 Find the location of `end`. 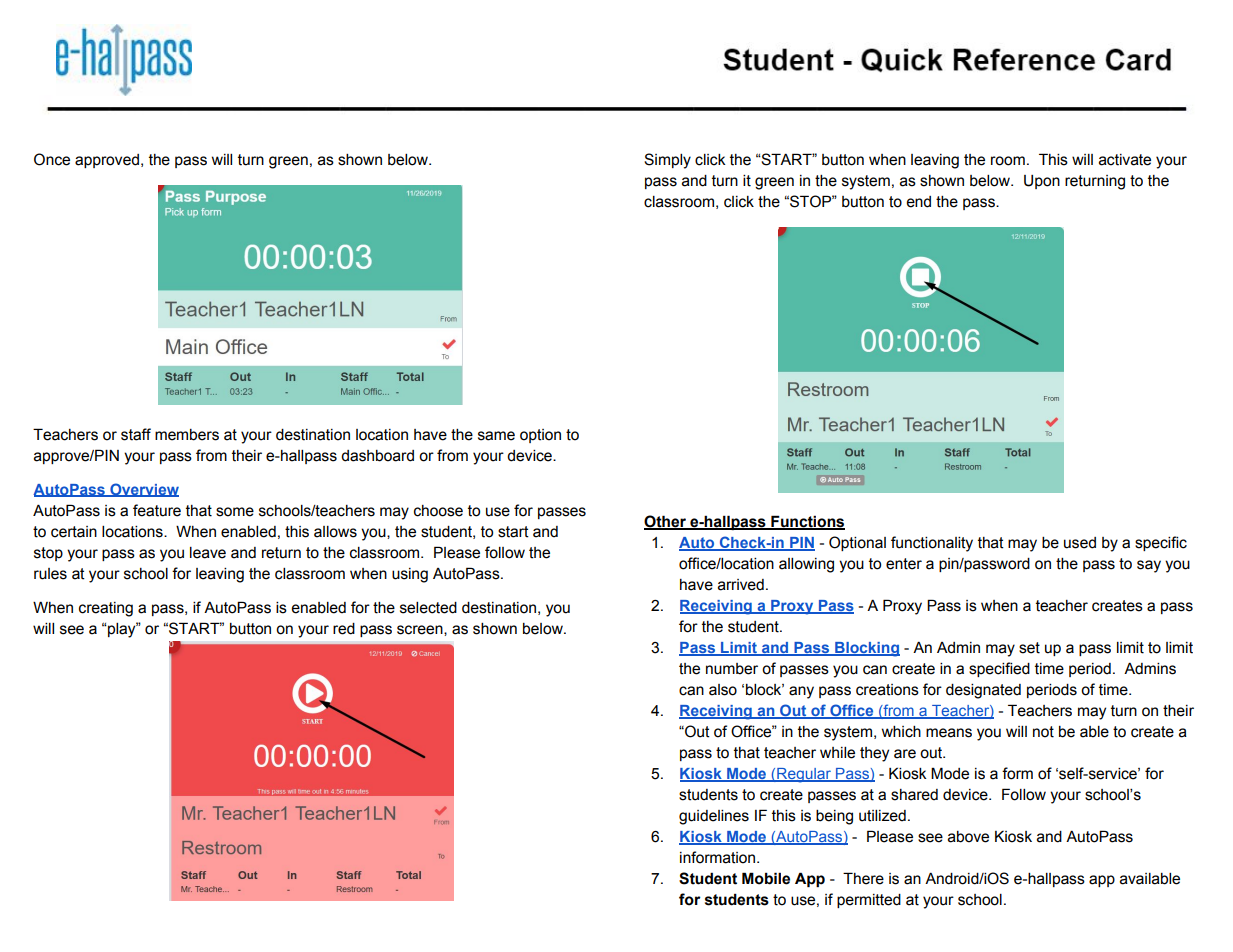

end is located at coordinates (918, 202).
